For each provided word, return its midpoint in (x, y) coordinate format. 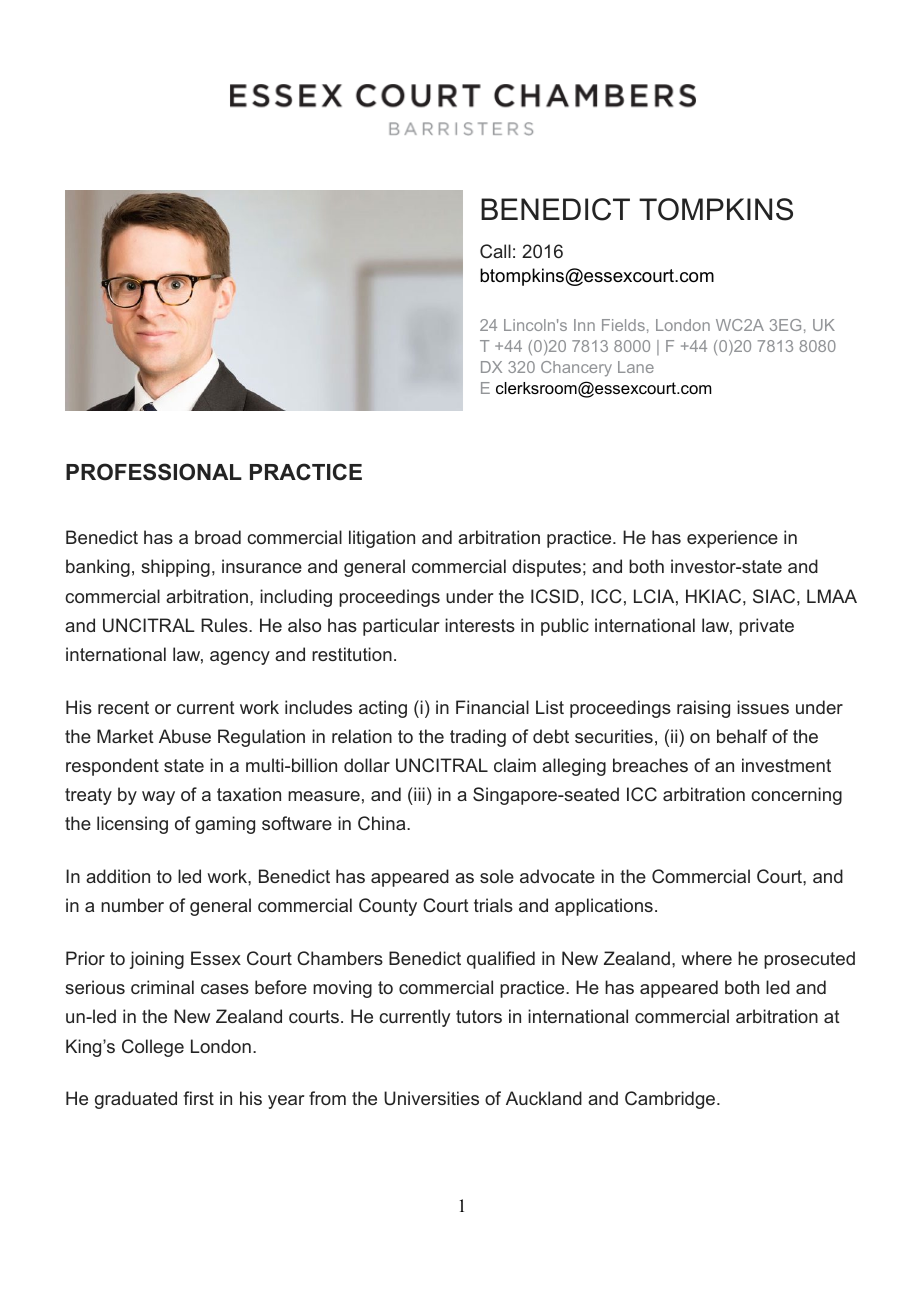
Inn (584, 325)
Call (495, 251)
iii (418, 794)
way (158, 798)
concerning (796, 796)
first (198, 1098)
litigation (382, 539)
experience (732, 539)
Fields (623, 325)
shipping (175, 568)
